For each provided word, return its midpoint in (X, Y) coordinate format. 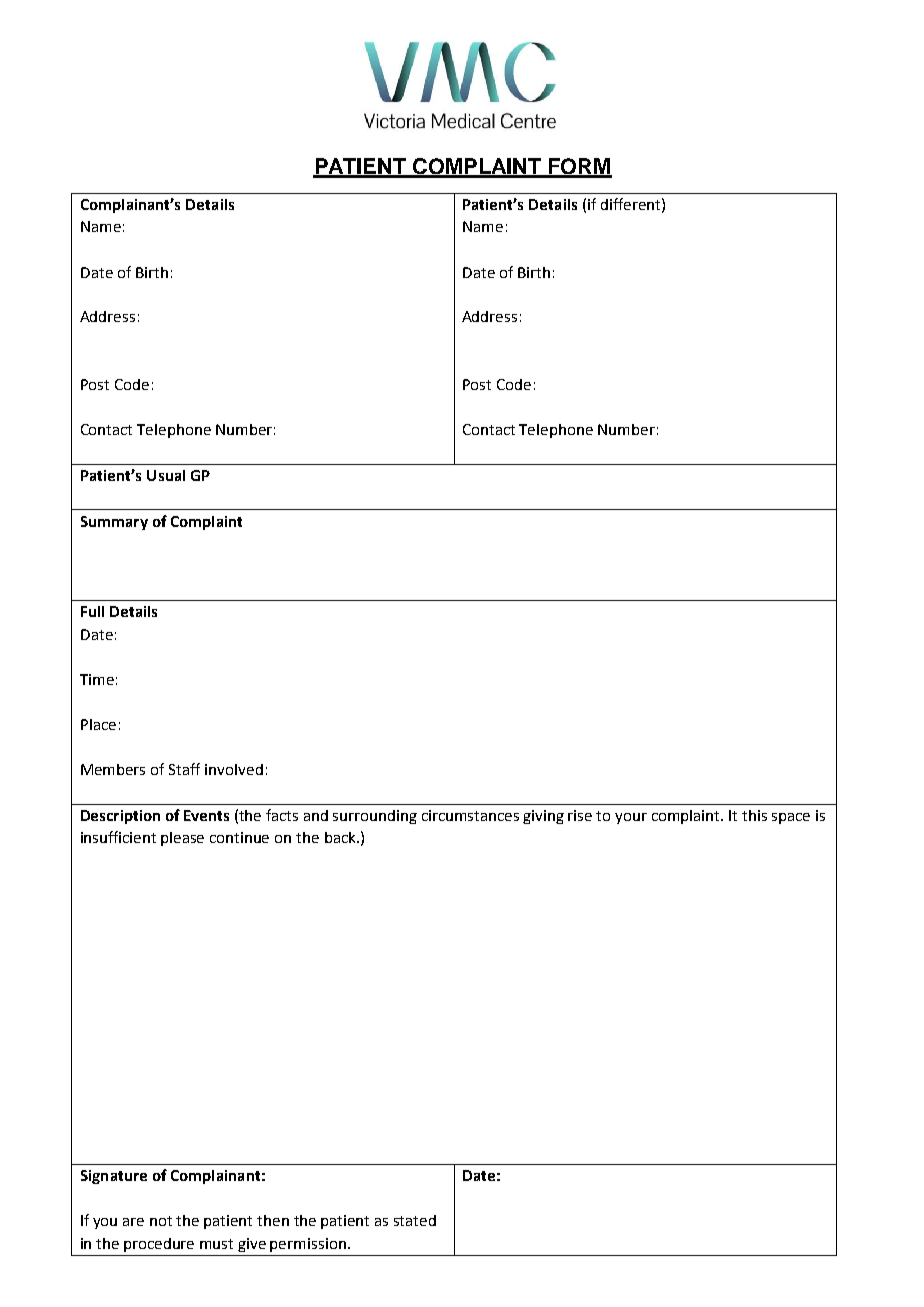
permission (308, 1245)
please (182, 839)
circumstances (470, 815)
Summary (114, 523)
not (161, 1221)
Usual (166, 475)
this (754, 815)
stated (415, 1220)
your (631, 818)
